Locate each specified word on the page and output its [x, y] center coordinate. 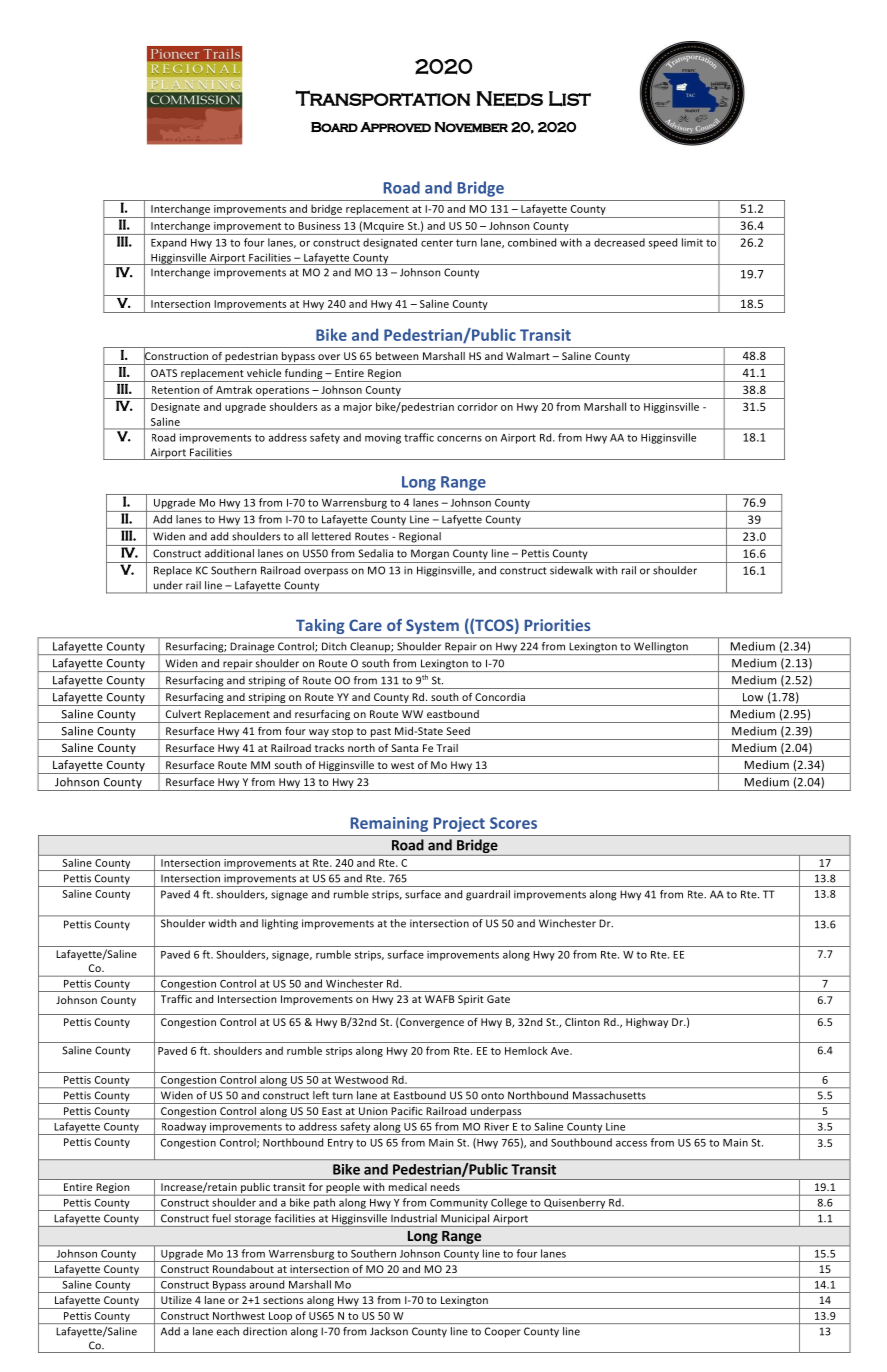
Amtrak [234, 389]
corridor [478, 406]
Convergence [431, 1023]
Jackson [389, 1331]
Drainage [252, 648]
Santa [405, 748]
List [570, 99]
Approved [395, 127]
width [222, 922]
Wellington [661, 648]
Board [334, 127]
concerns [459, 439]
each [228, 1331]
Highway [647, 1023]
